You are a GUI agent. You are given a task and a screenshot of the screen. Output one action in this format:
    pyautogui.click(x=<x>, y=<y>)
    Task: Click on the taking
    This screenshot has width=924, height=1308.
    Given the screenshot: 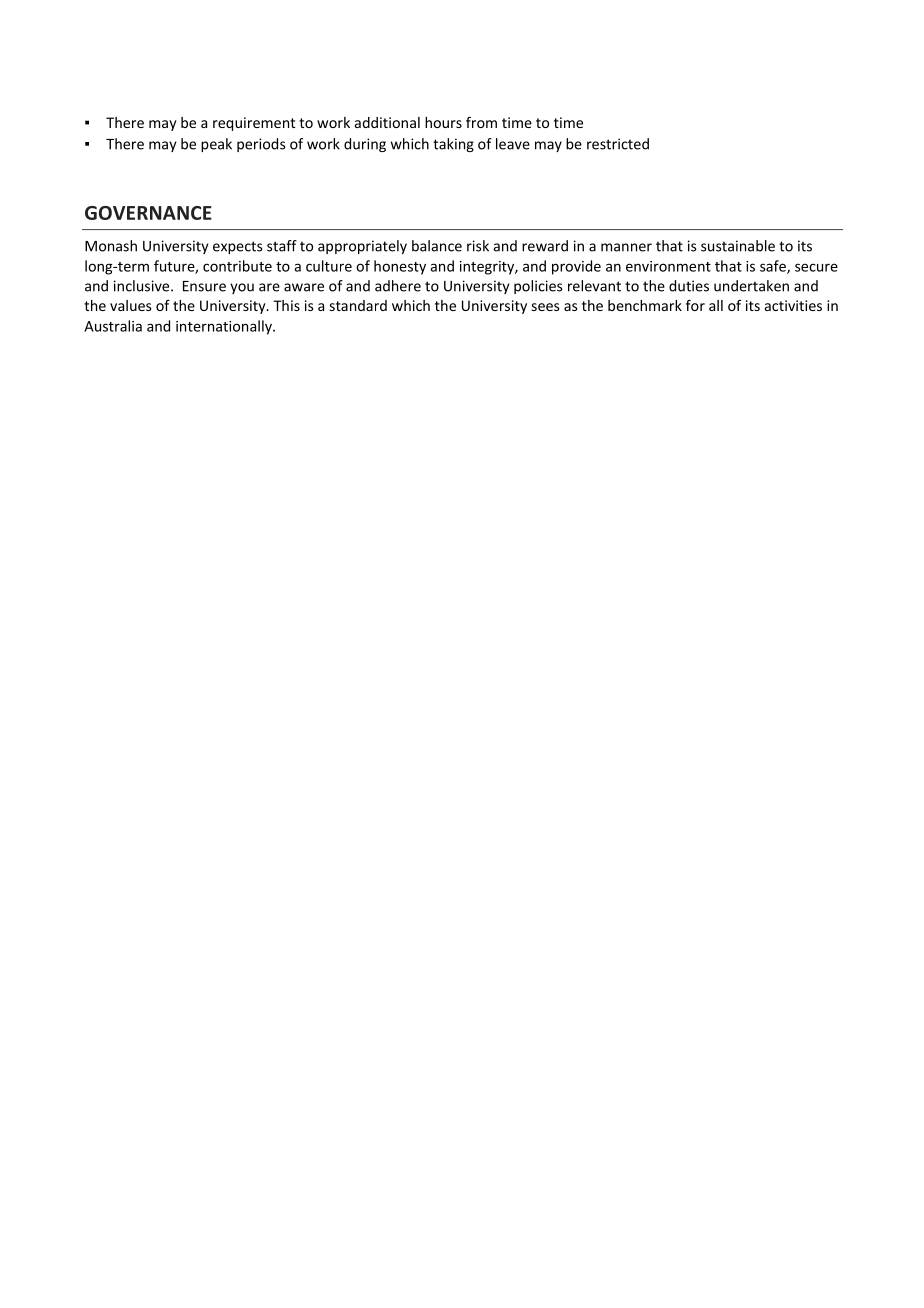 What is the action you would take?
    pyautogui.click(x=453, y=145)
